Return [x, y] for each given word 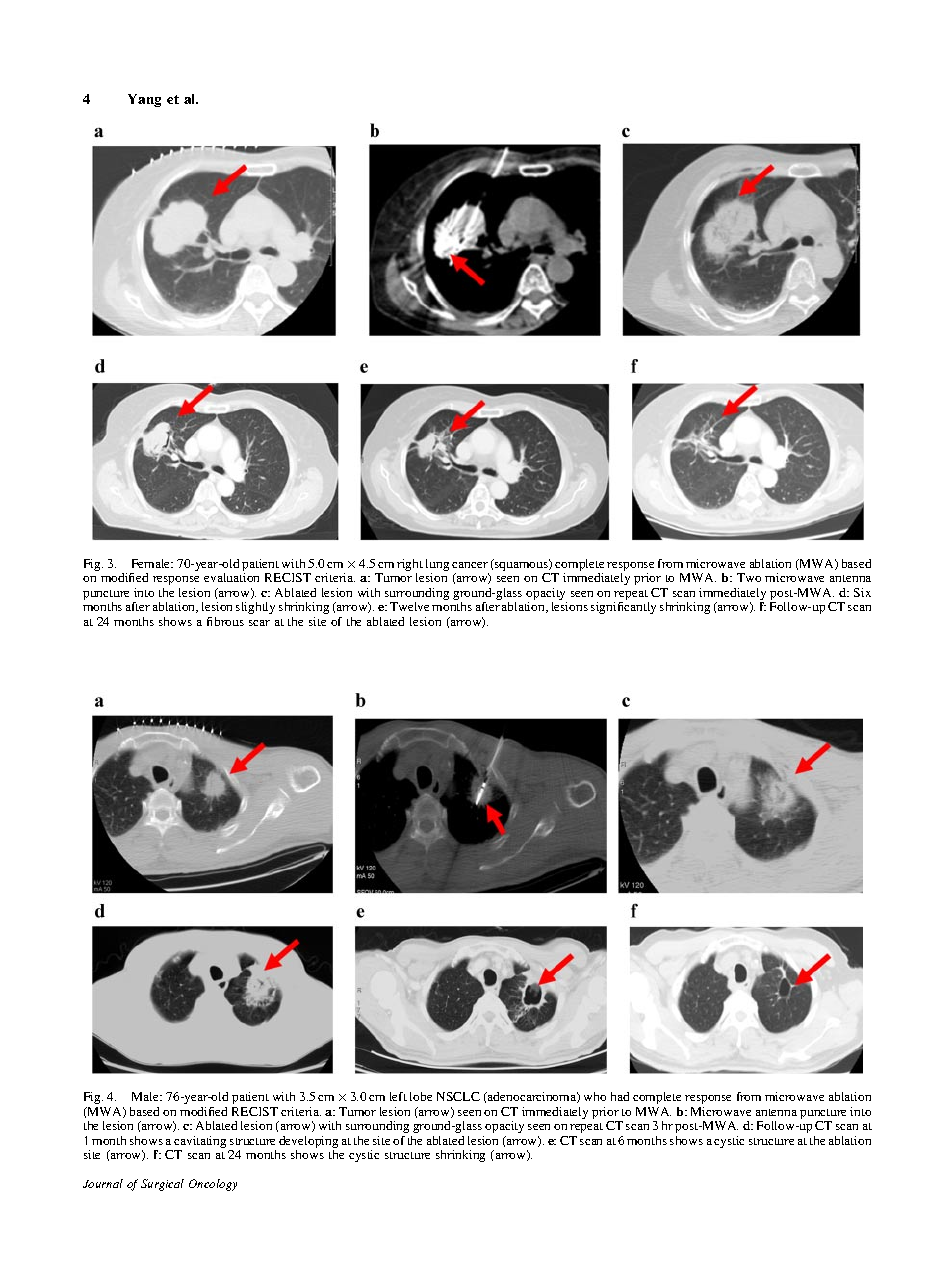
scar [259, 623]
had [620, 1096]
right [410, 566]
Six [862, 592]
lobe [421, 1096]
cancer [470, 565]
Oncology [213, 1185]
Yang [144, 100]
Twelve [409, 606]
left [398, 1096]
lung [437, 566]
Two [749, 577]
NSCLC [458, 1096]
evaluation [231, 577]
